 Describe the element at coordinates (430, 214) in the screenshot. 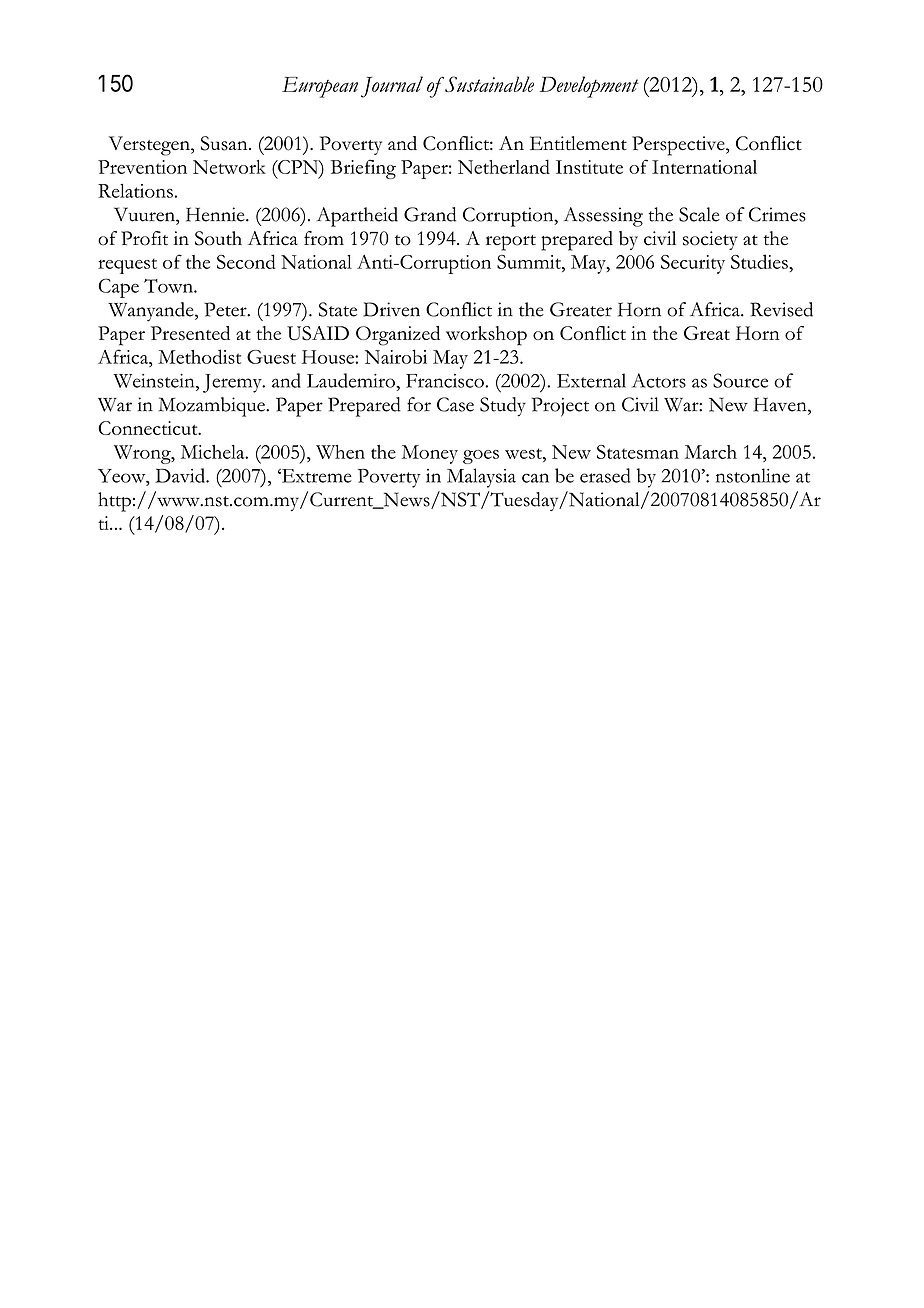

I see `Grand` at that location.
